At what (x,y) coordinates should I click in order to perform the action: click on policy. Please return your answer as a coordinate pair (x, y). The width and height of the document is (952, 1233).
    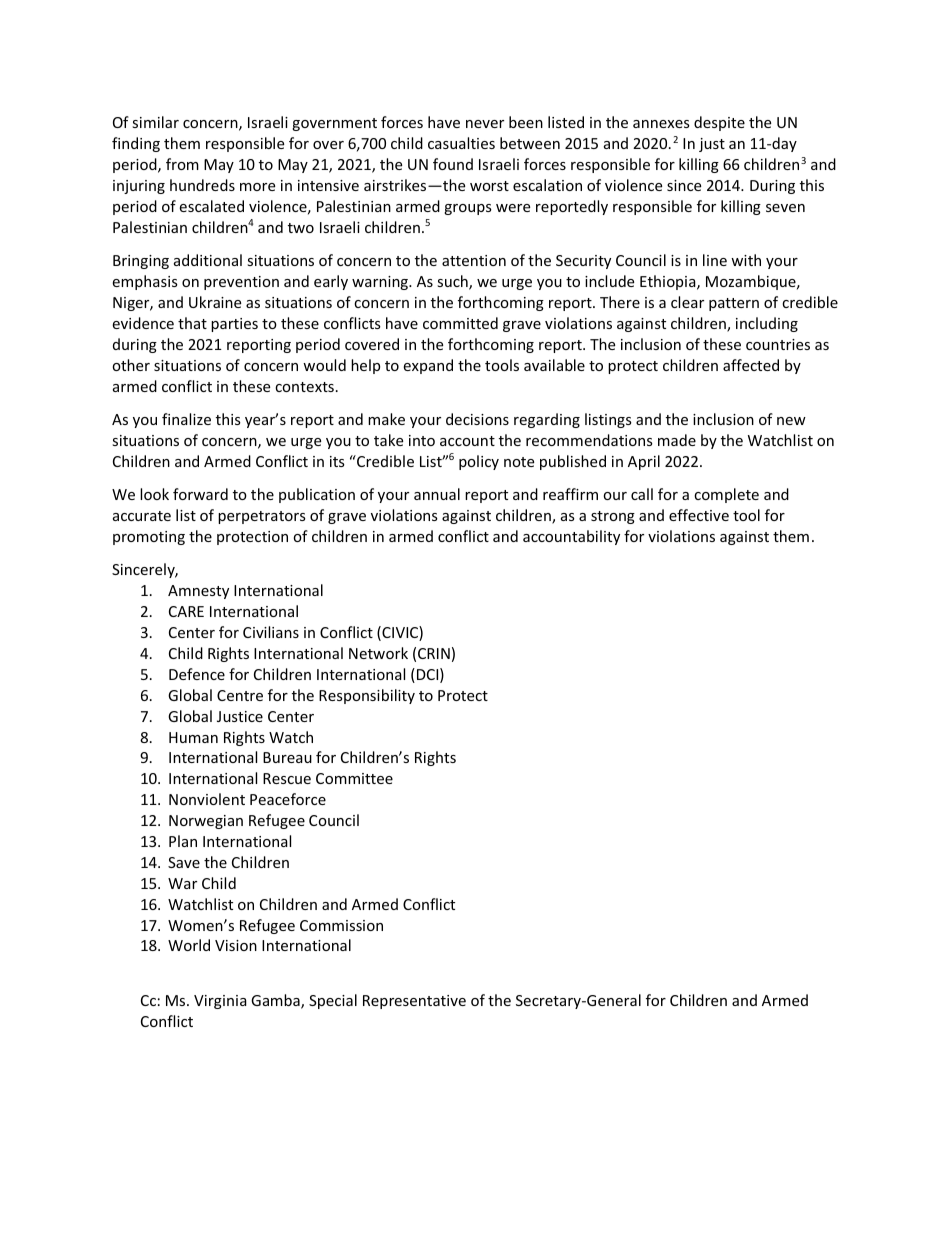
    Looking at the image, I should click on (479, 462).
